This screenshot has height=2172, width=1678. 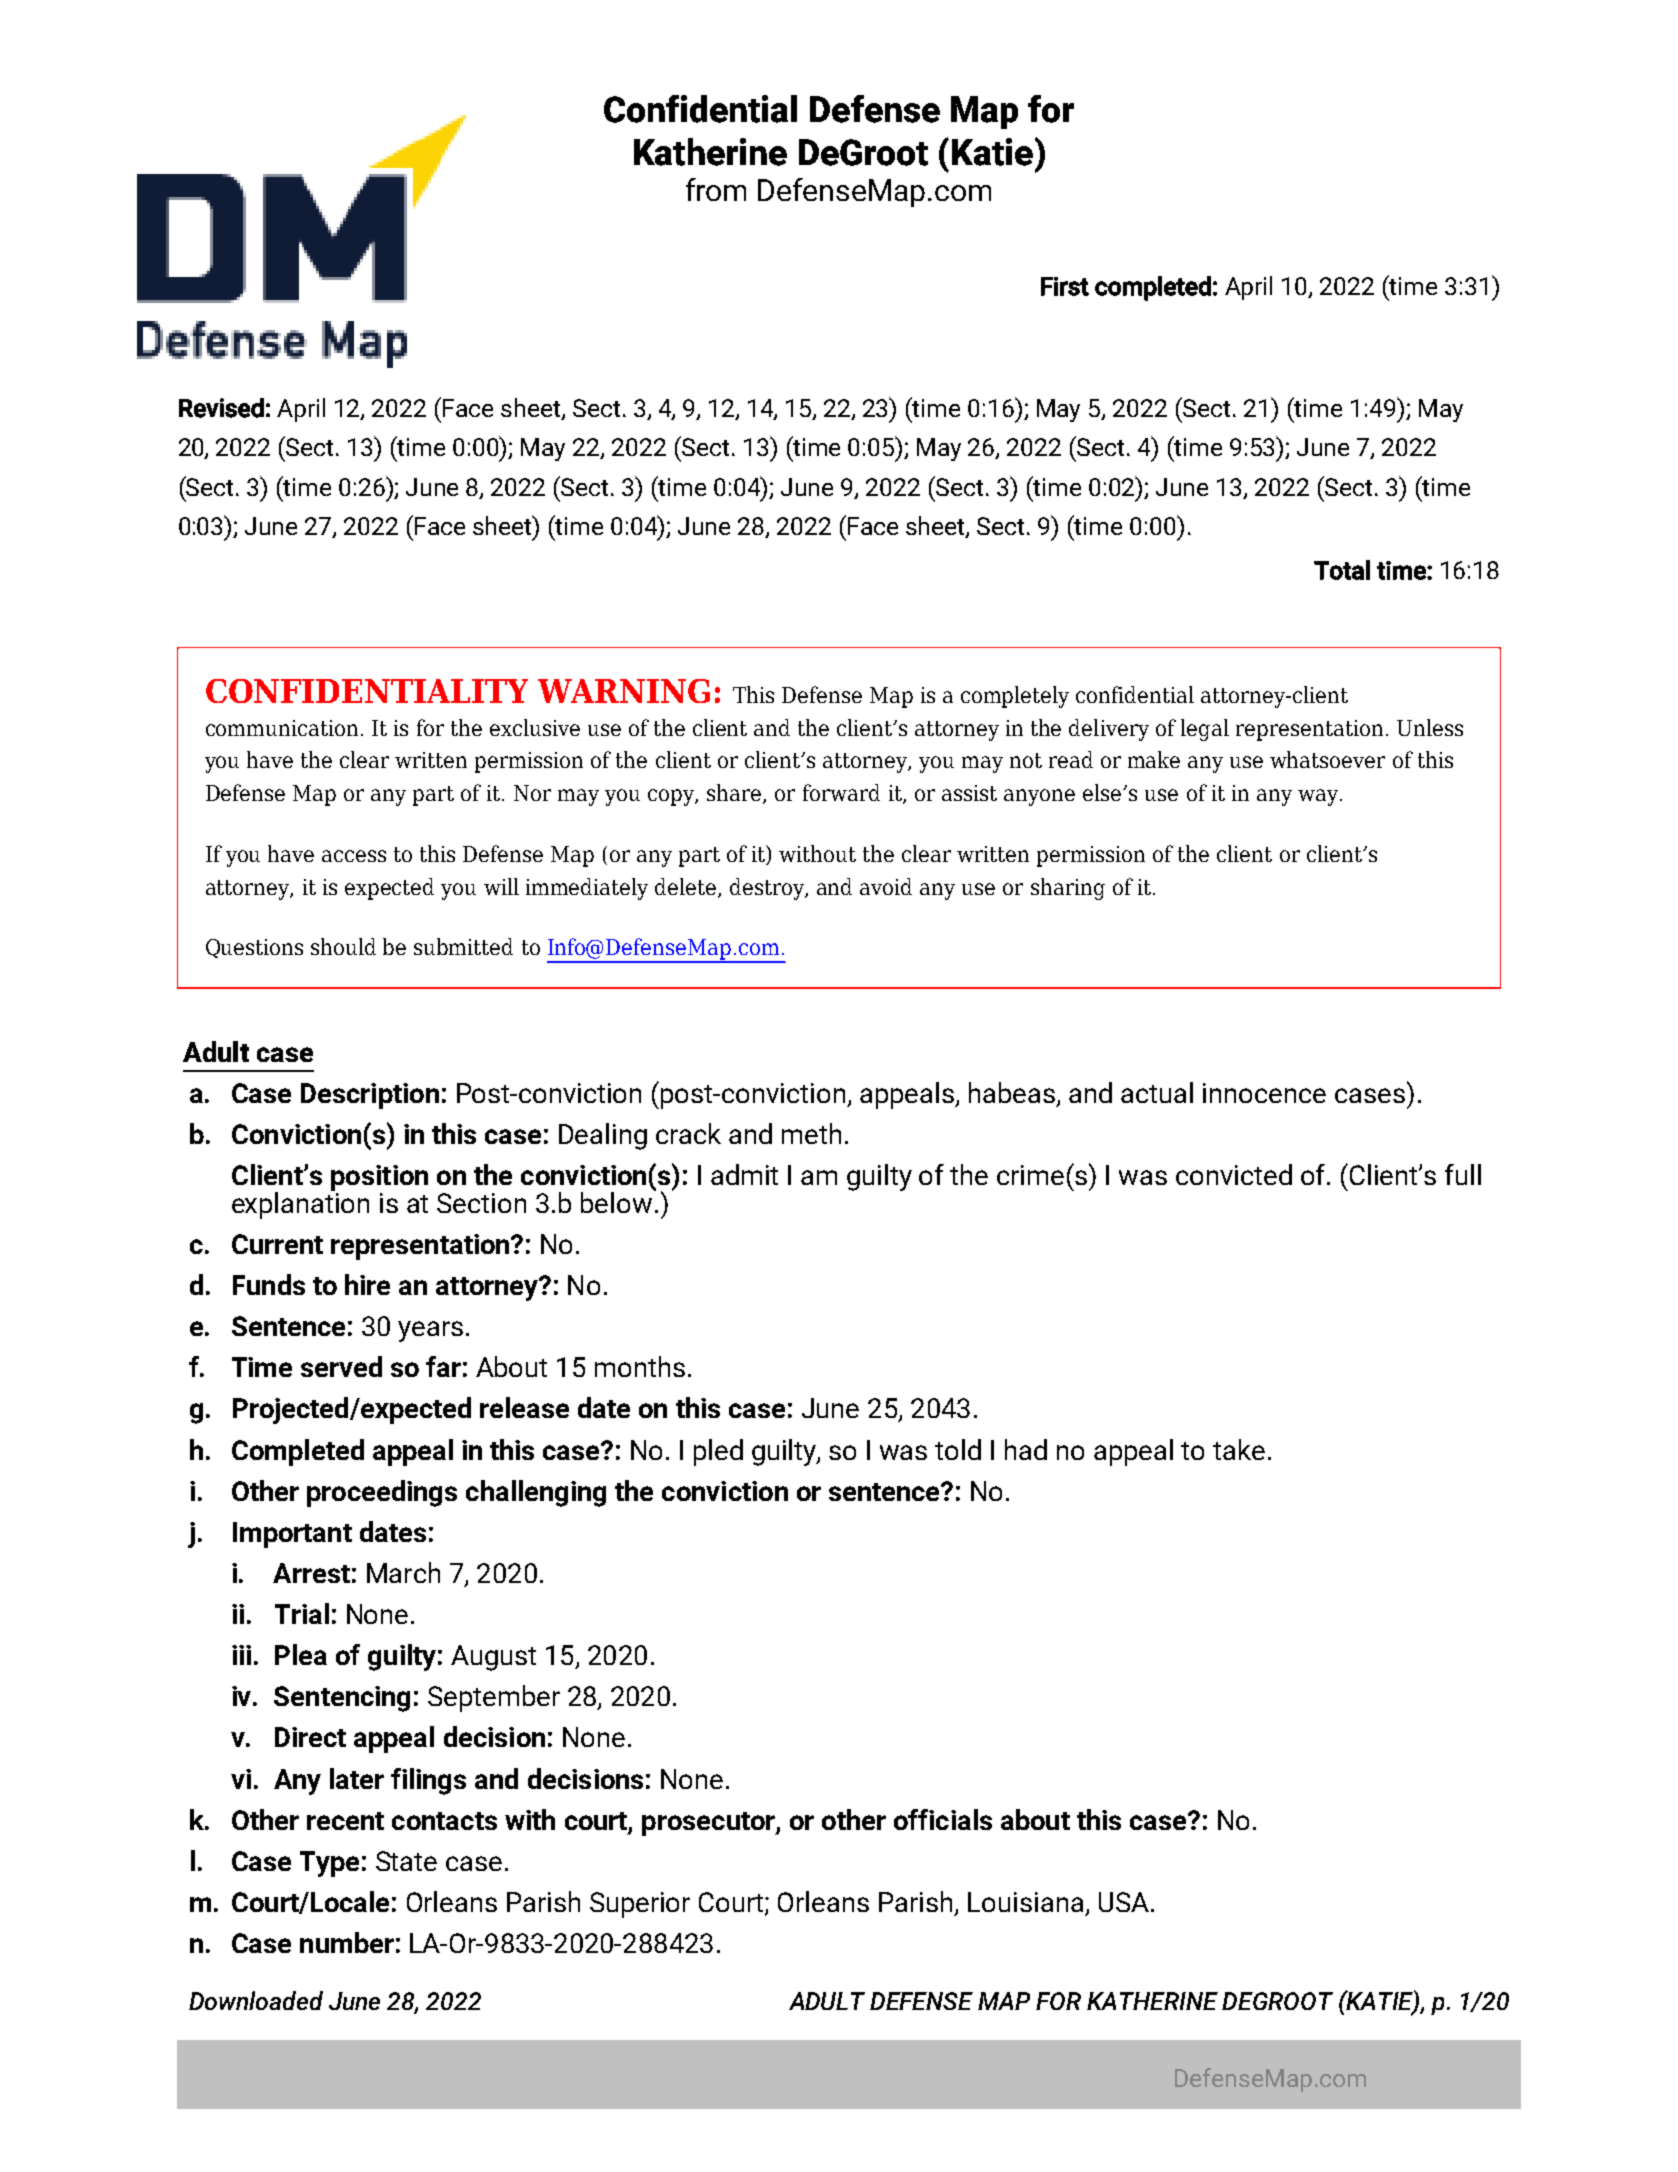 I want to click on Louisiana, so click(x=1025, y=1902).
